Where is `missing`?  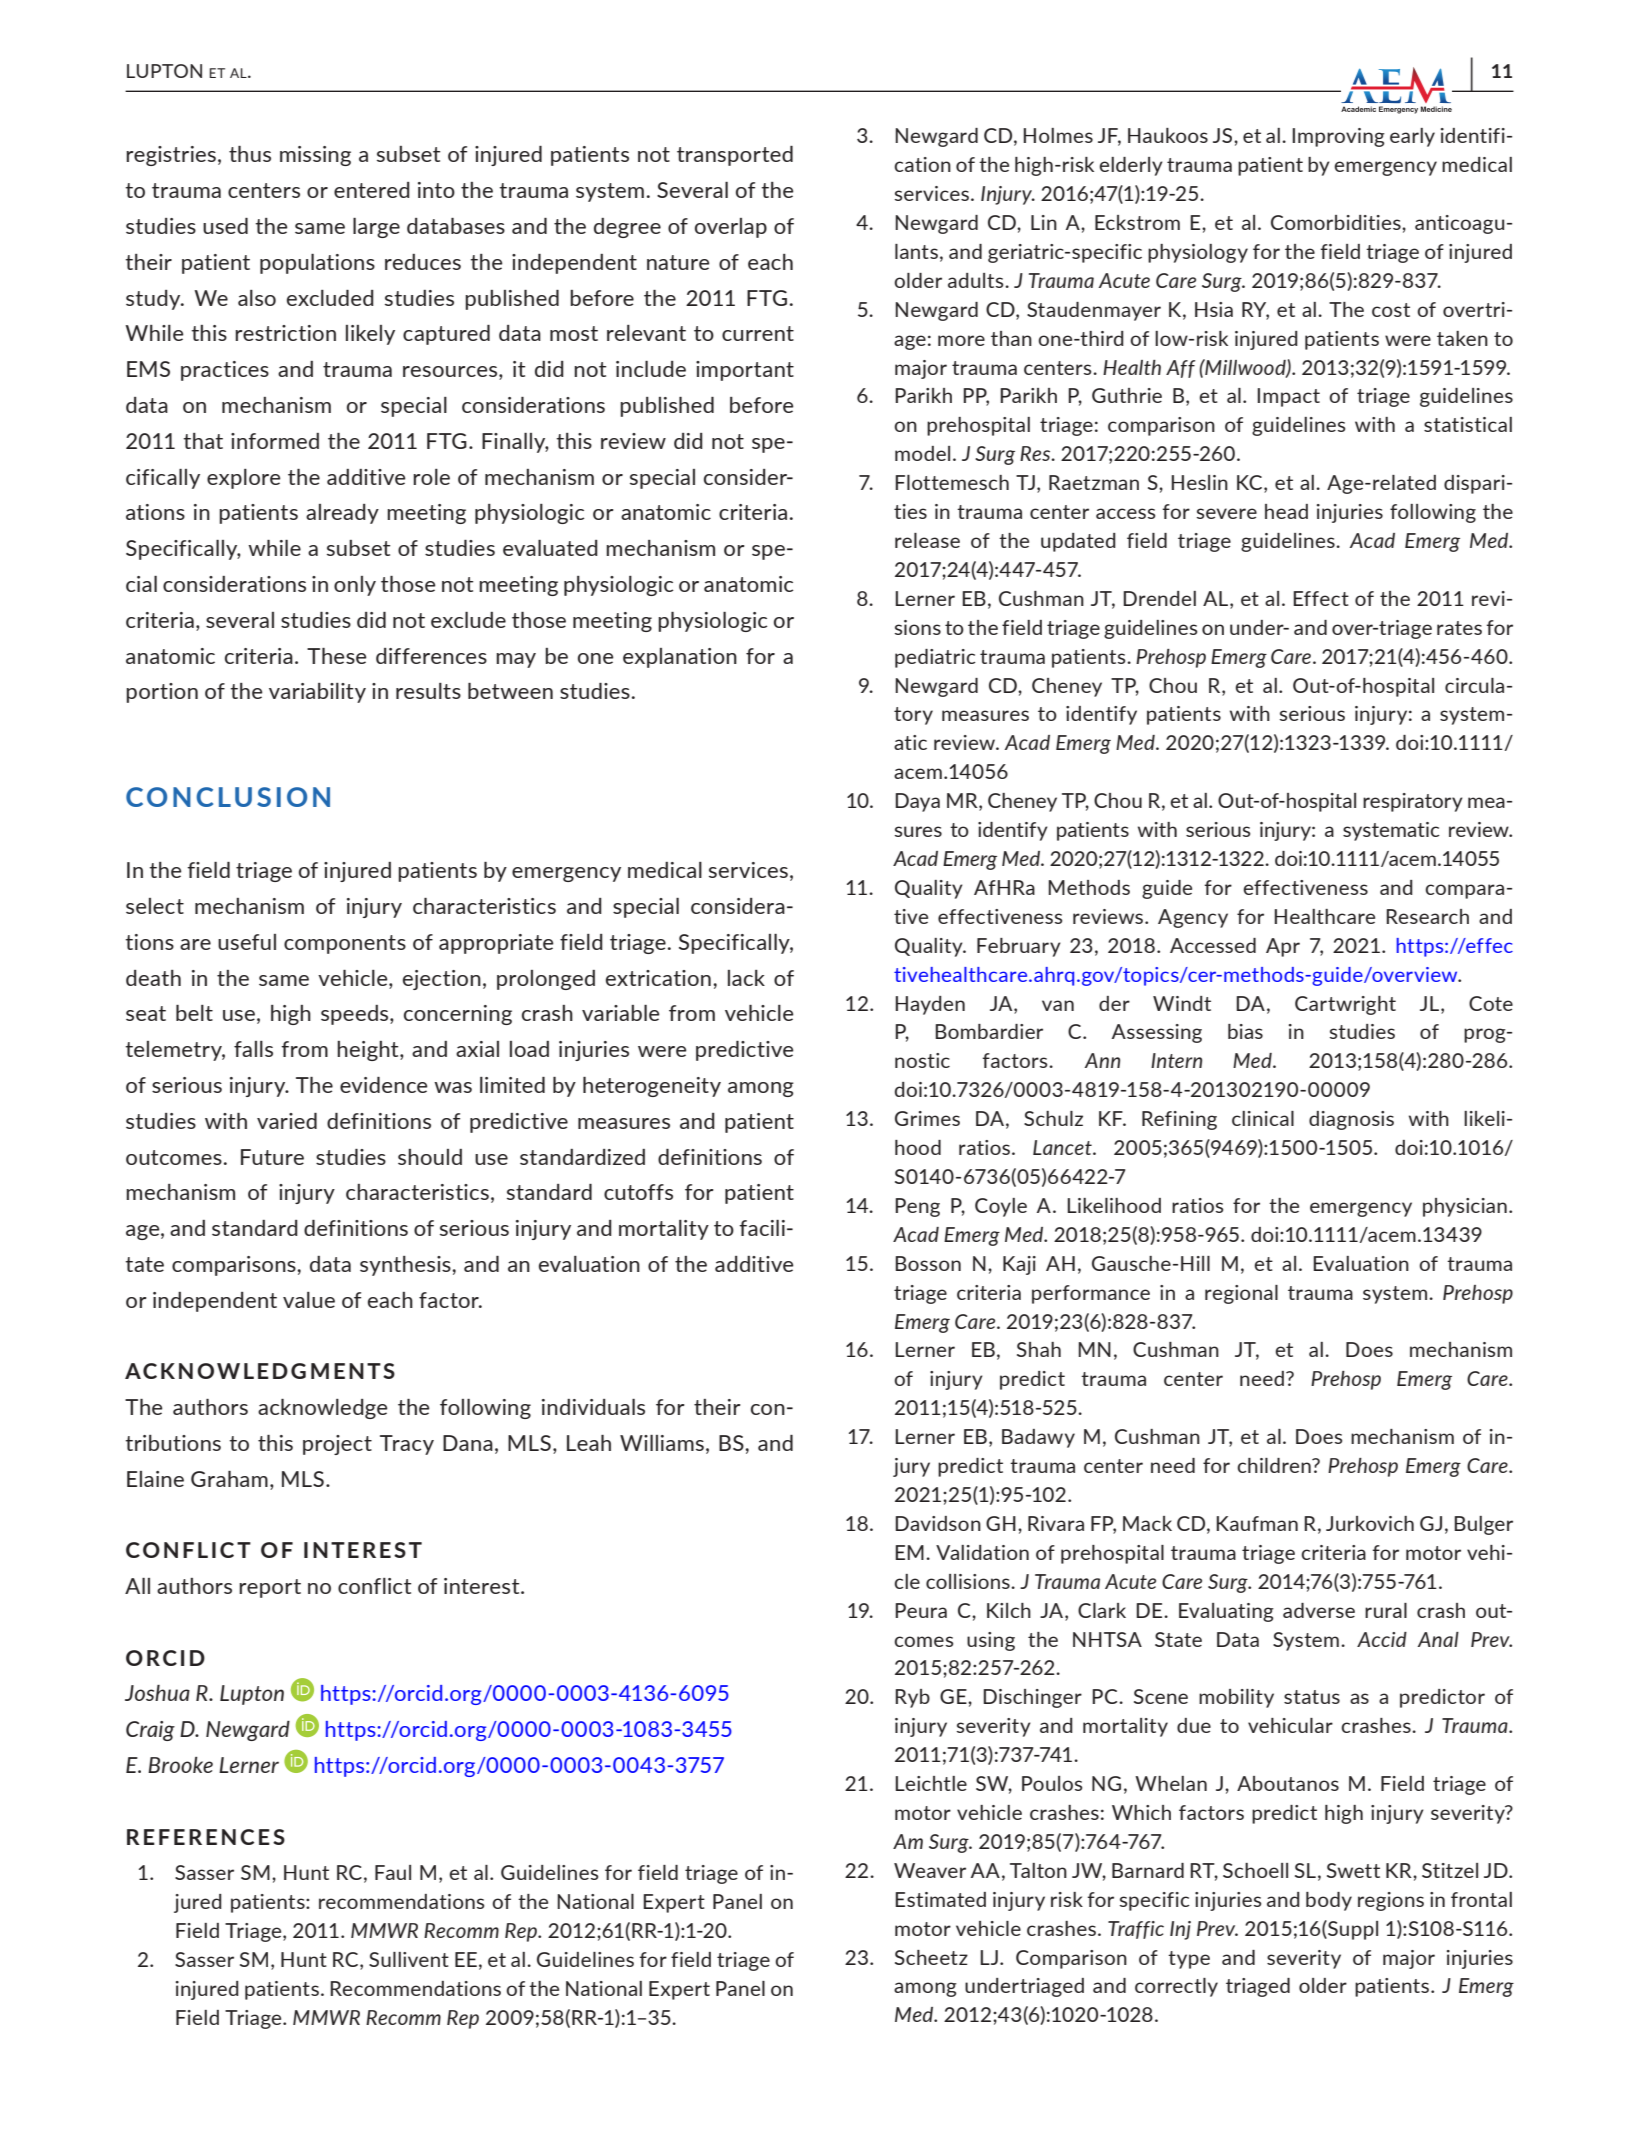
missing is located at coordinates (315, 156).
